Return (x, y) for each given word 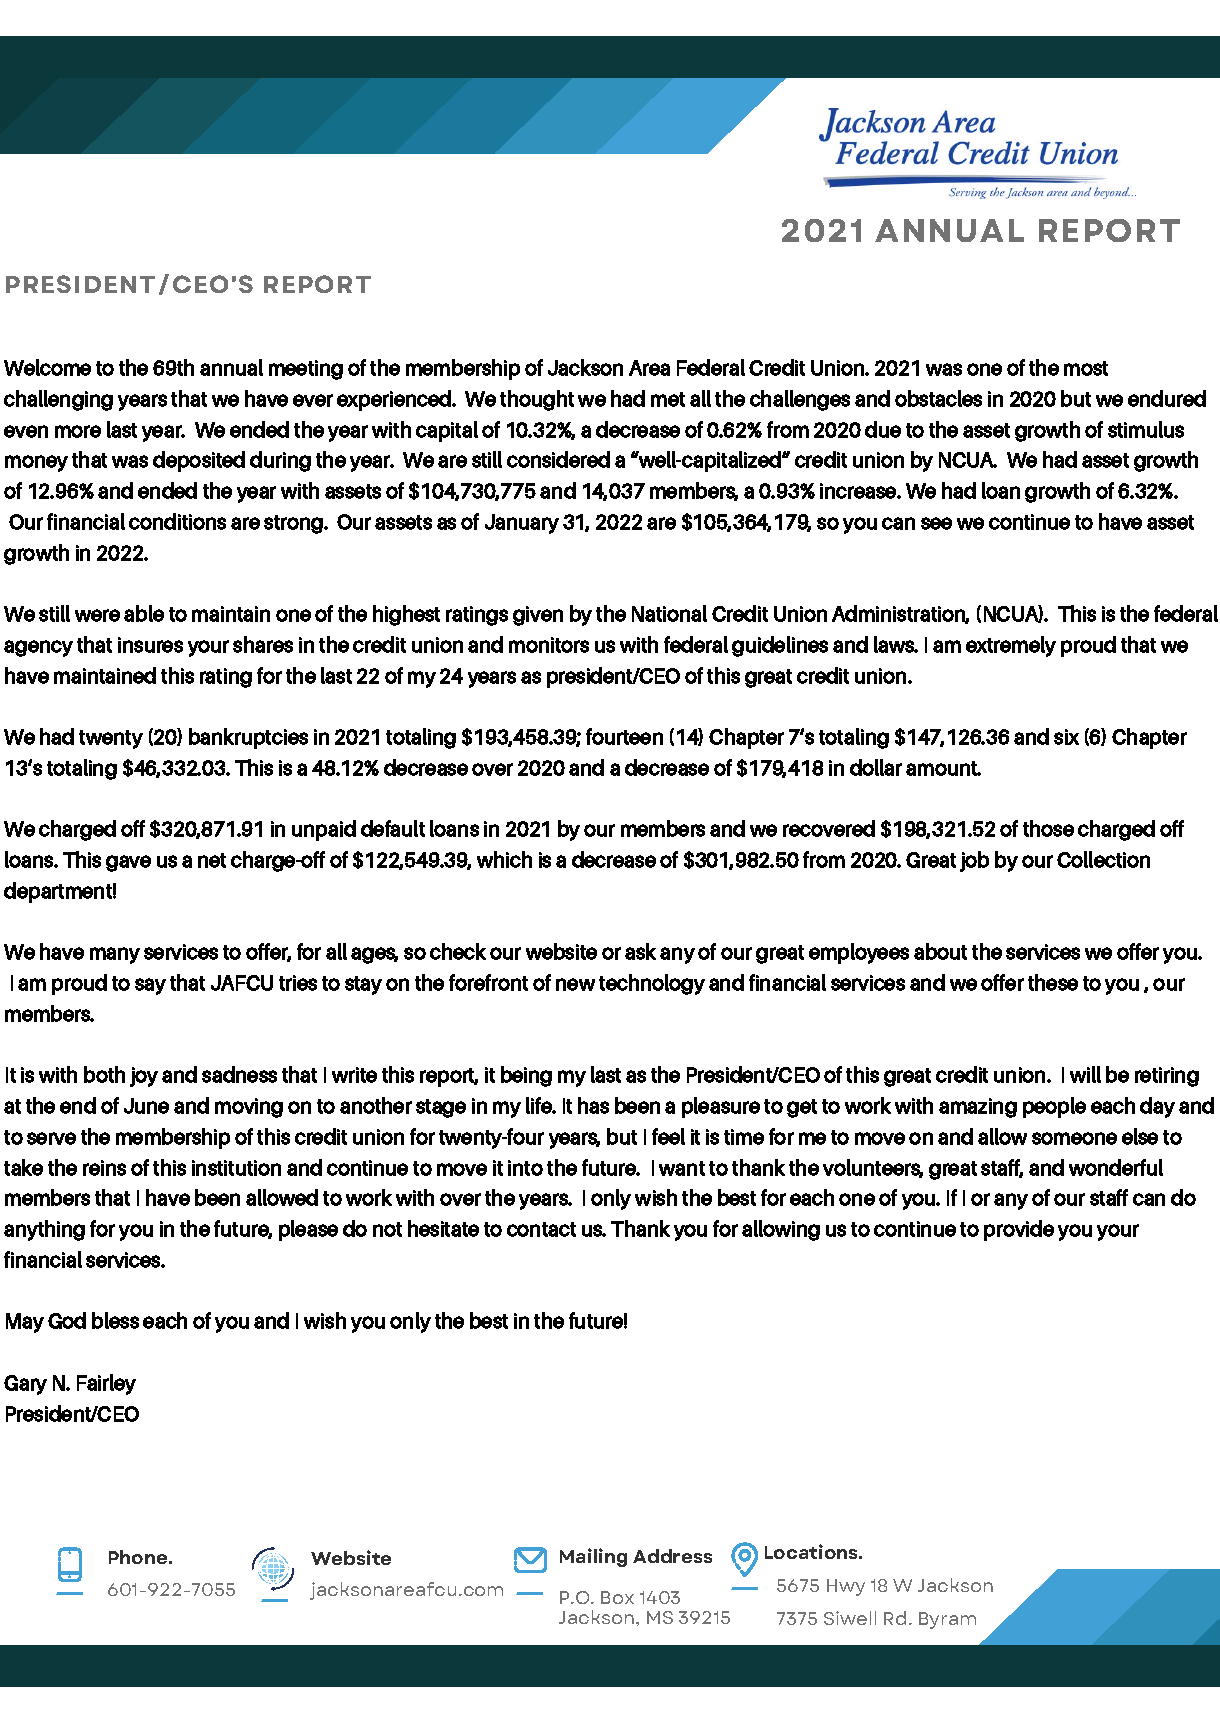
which (504, 859)
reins (104, 1168)
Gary (25, 1385)
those (1048, 828)
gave (128, 863)
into (525, 1168)
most (1086, 368)
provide (1019, 1230)
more (78, 431)
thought (537, 400)
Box (617, 1597)
